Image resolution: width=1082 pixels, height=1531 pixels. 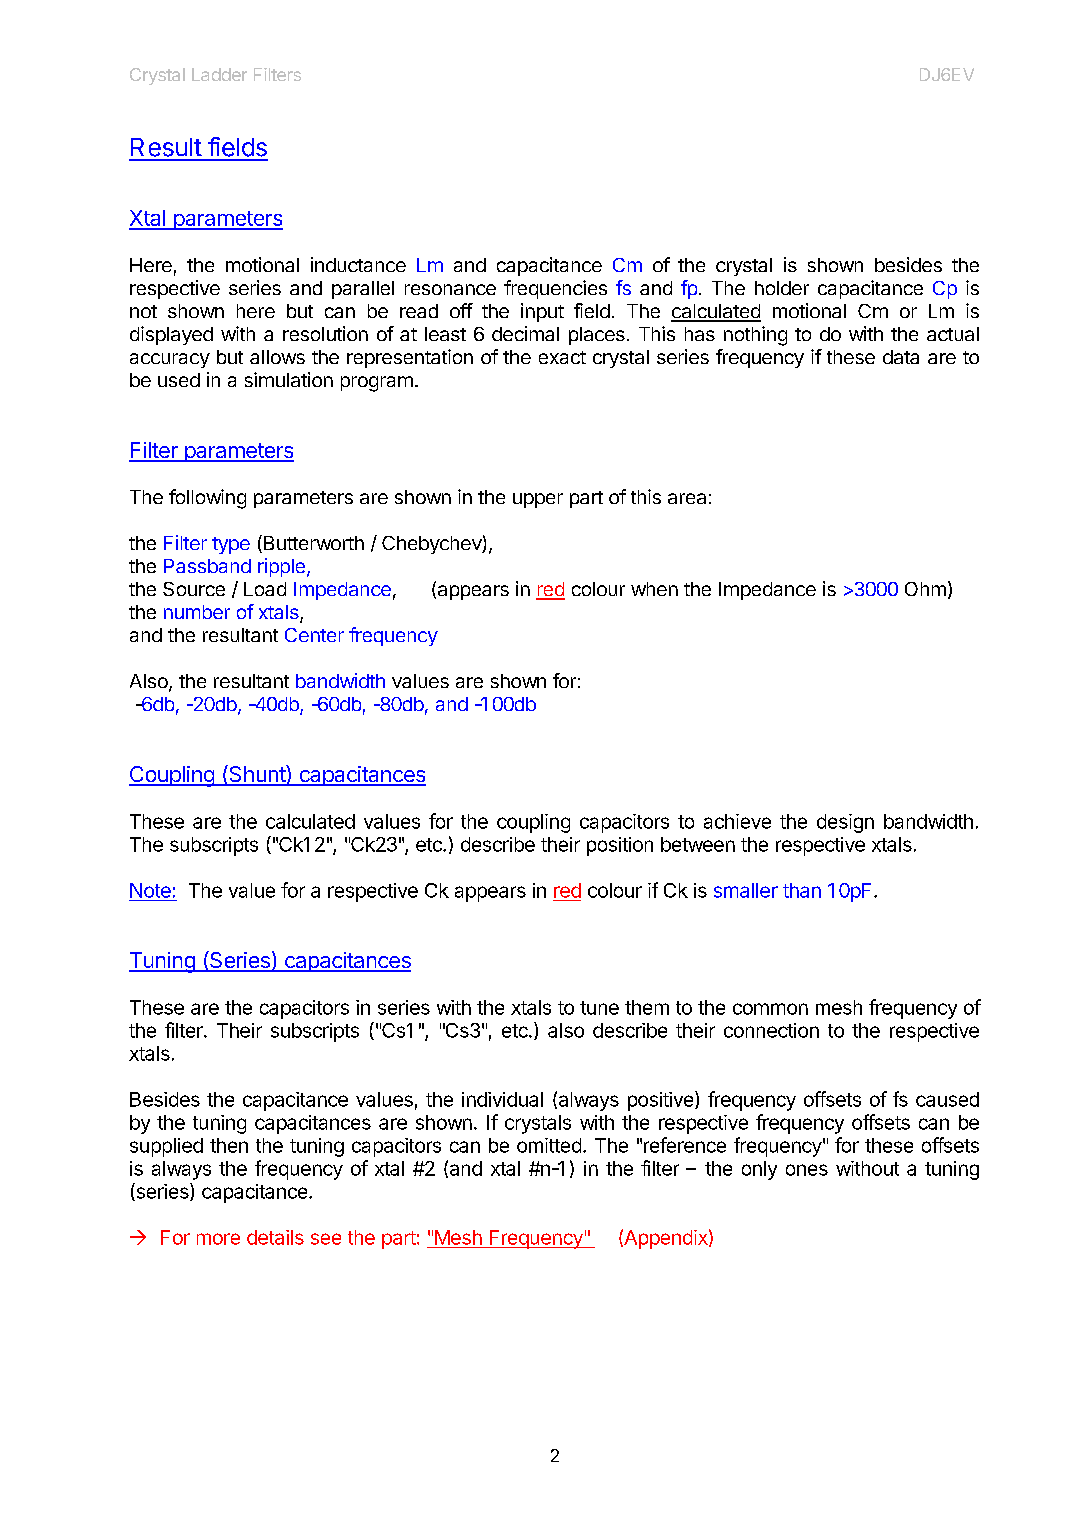 I want to click on upper, so click(x=538, y=500).
